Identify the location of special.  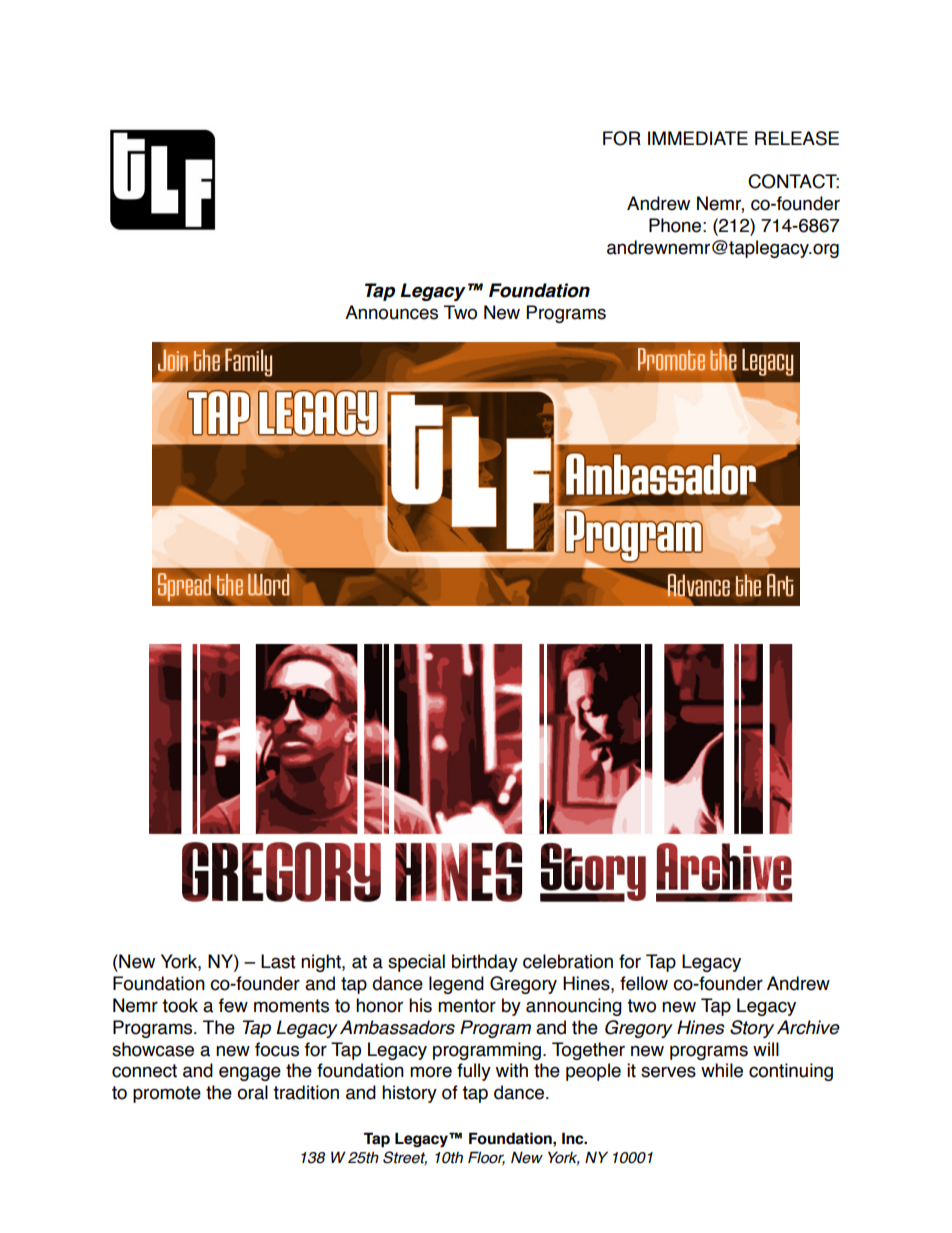
(416, 963).
